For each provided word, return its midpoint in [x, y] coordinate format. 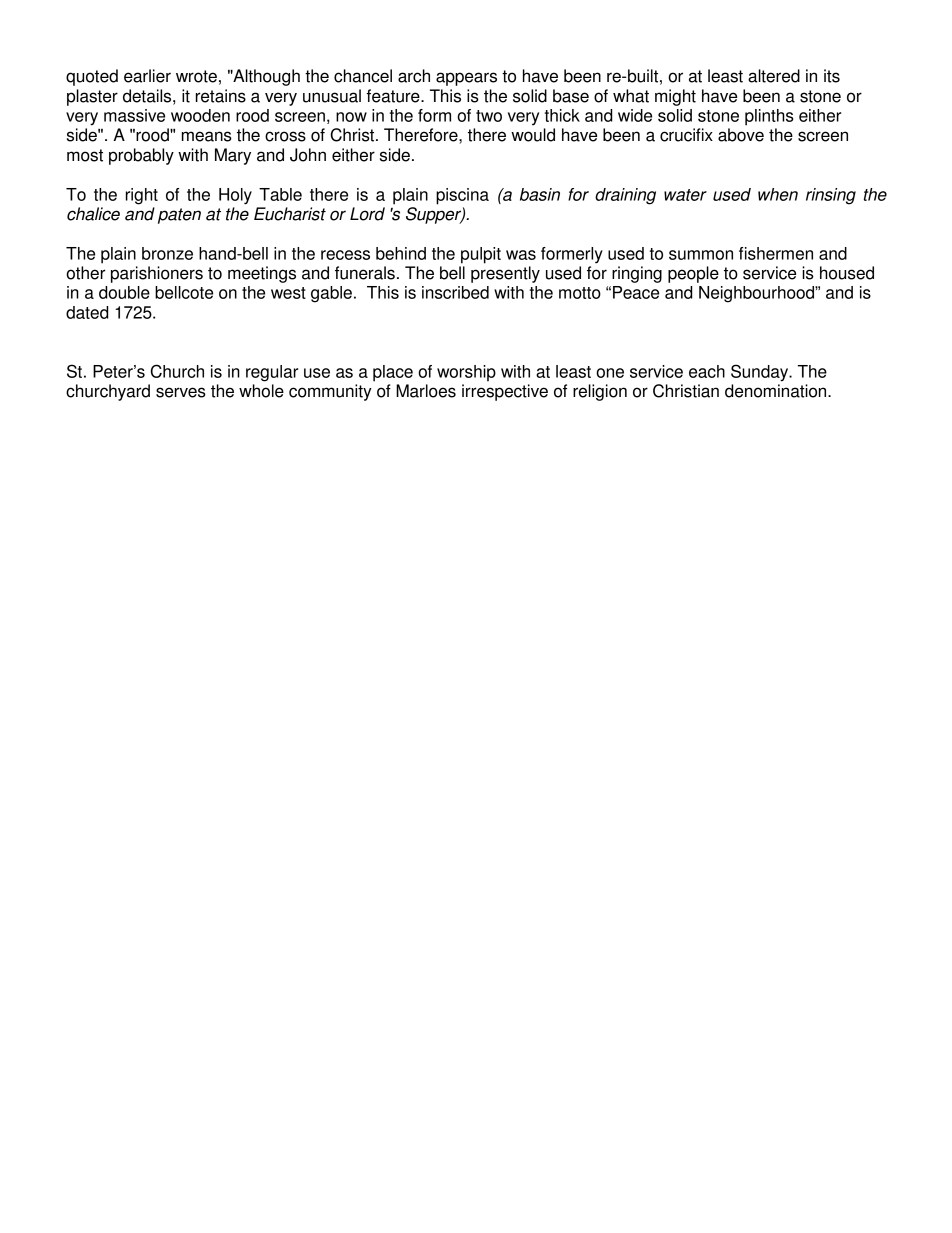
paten [179, 216]
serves [181, 392]
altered [774, 76]
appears [466, 79]
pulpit [481, 255]
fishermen [776, 253]
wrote [196, 76]
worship [466, 373]
